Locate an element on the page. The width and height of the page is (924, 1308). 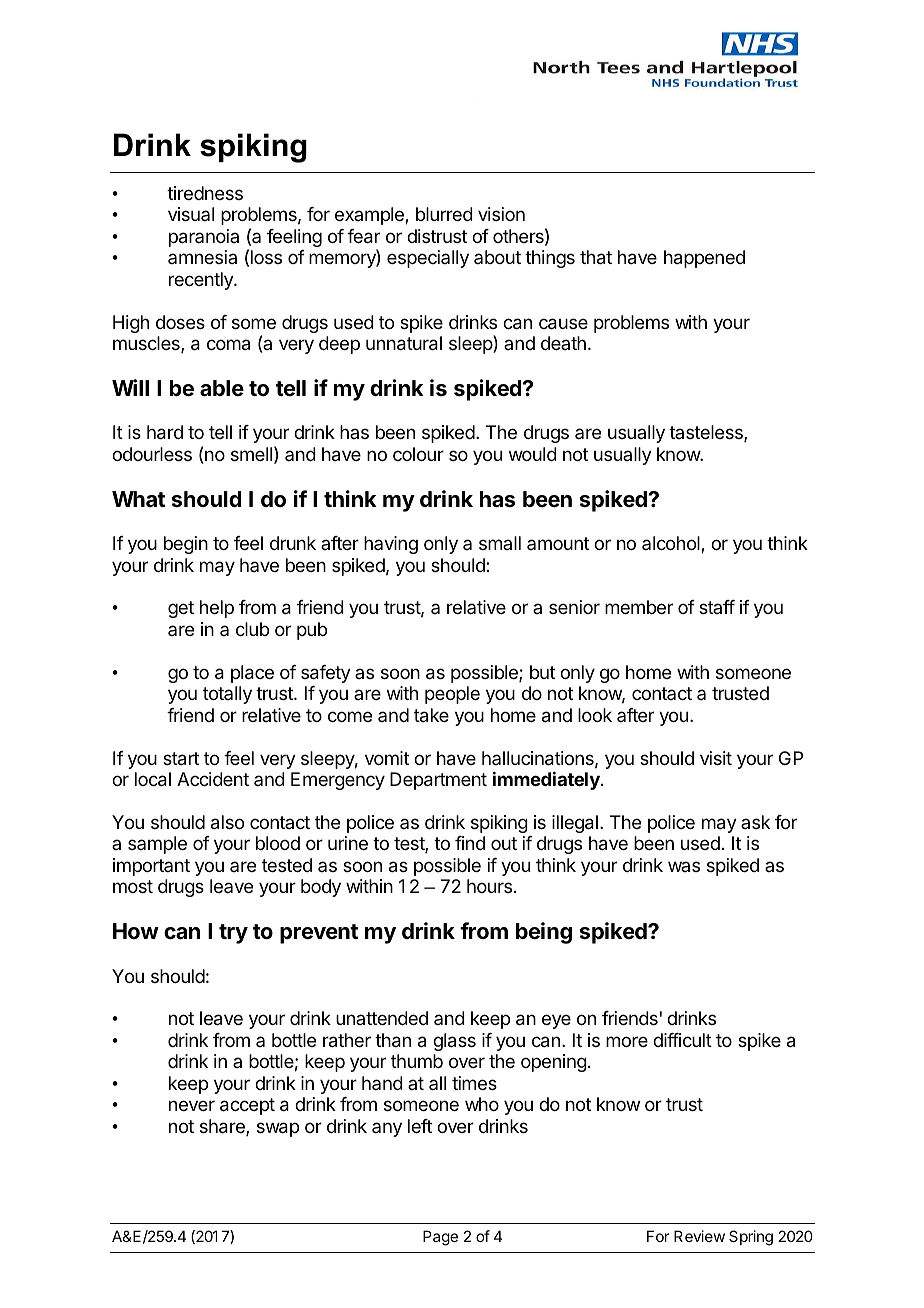
Page is located at coordinates (440, 1238).
